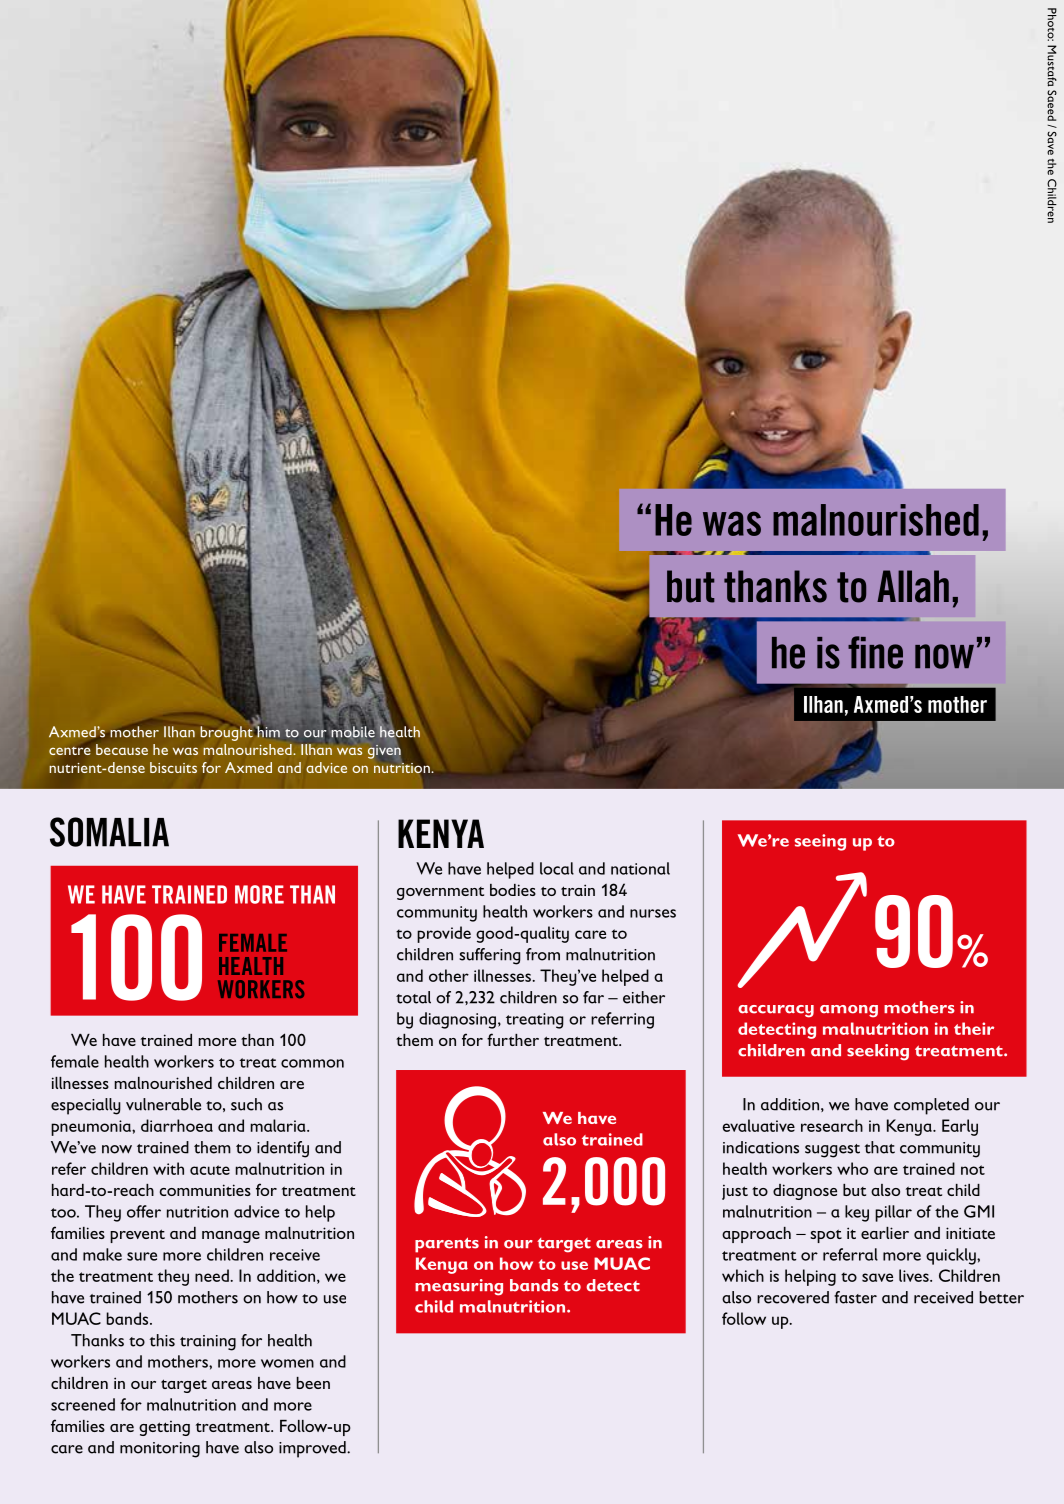 Image resolution: width=1064 pixels, height=1504 pixels. Describe the element at coordinates (913, 586) in the image. I see `Allah` at that location.
